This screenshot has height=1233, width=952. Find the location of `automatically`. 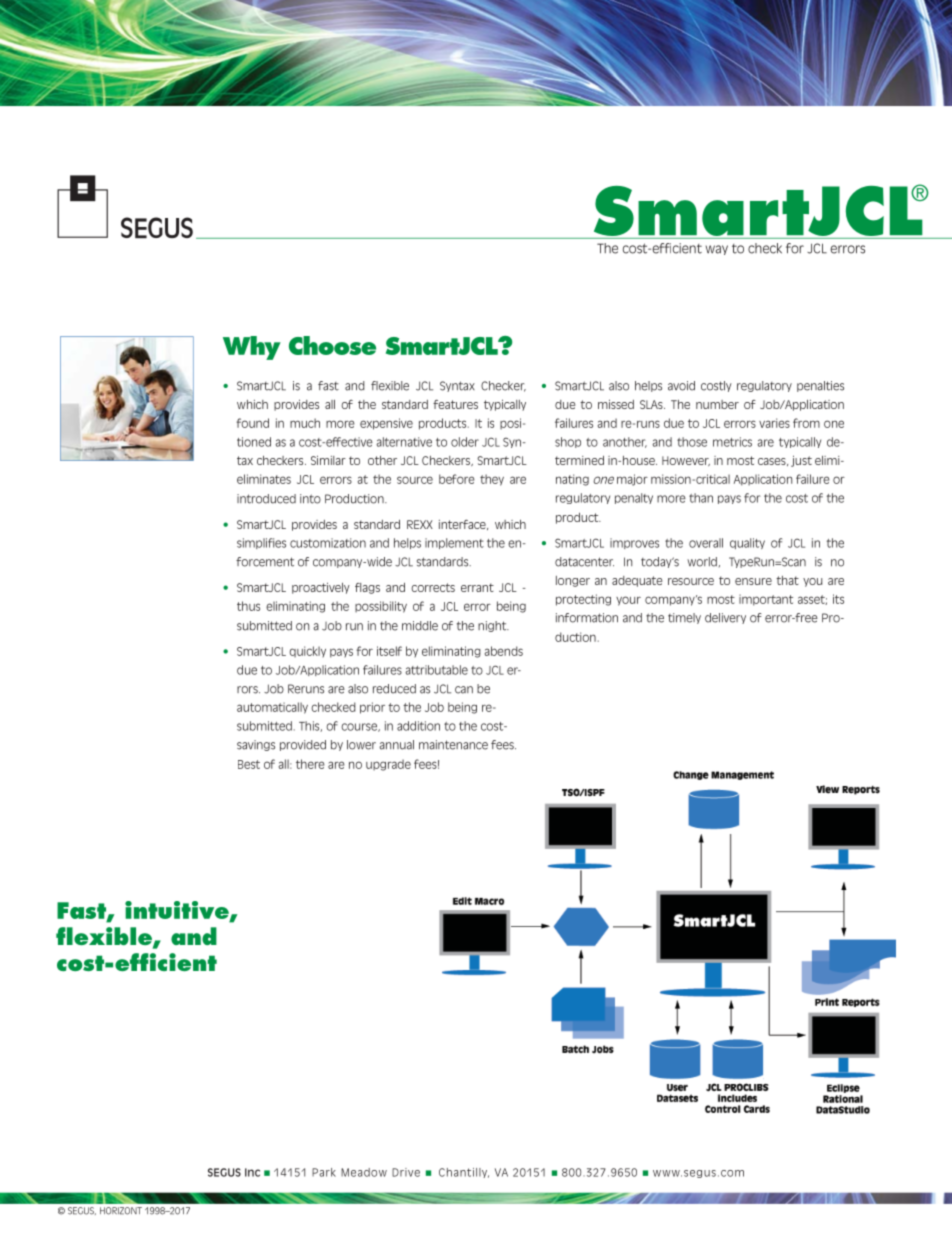

automatically is located at coordinates (272, 708).
